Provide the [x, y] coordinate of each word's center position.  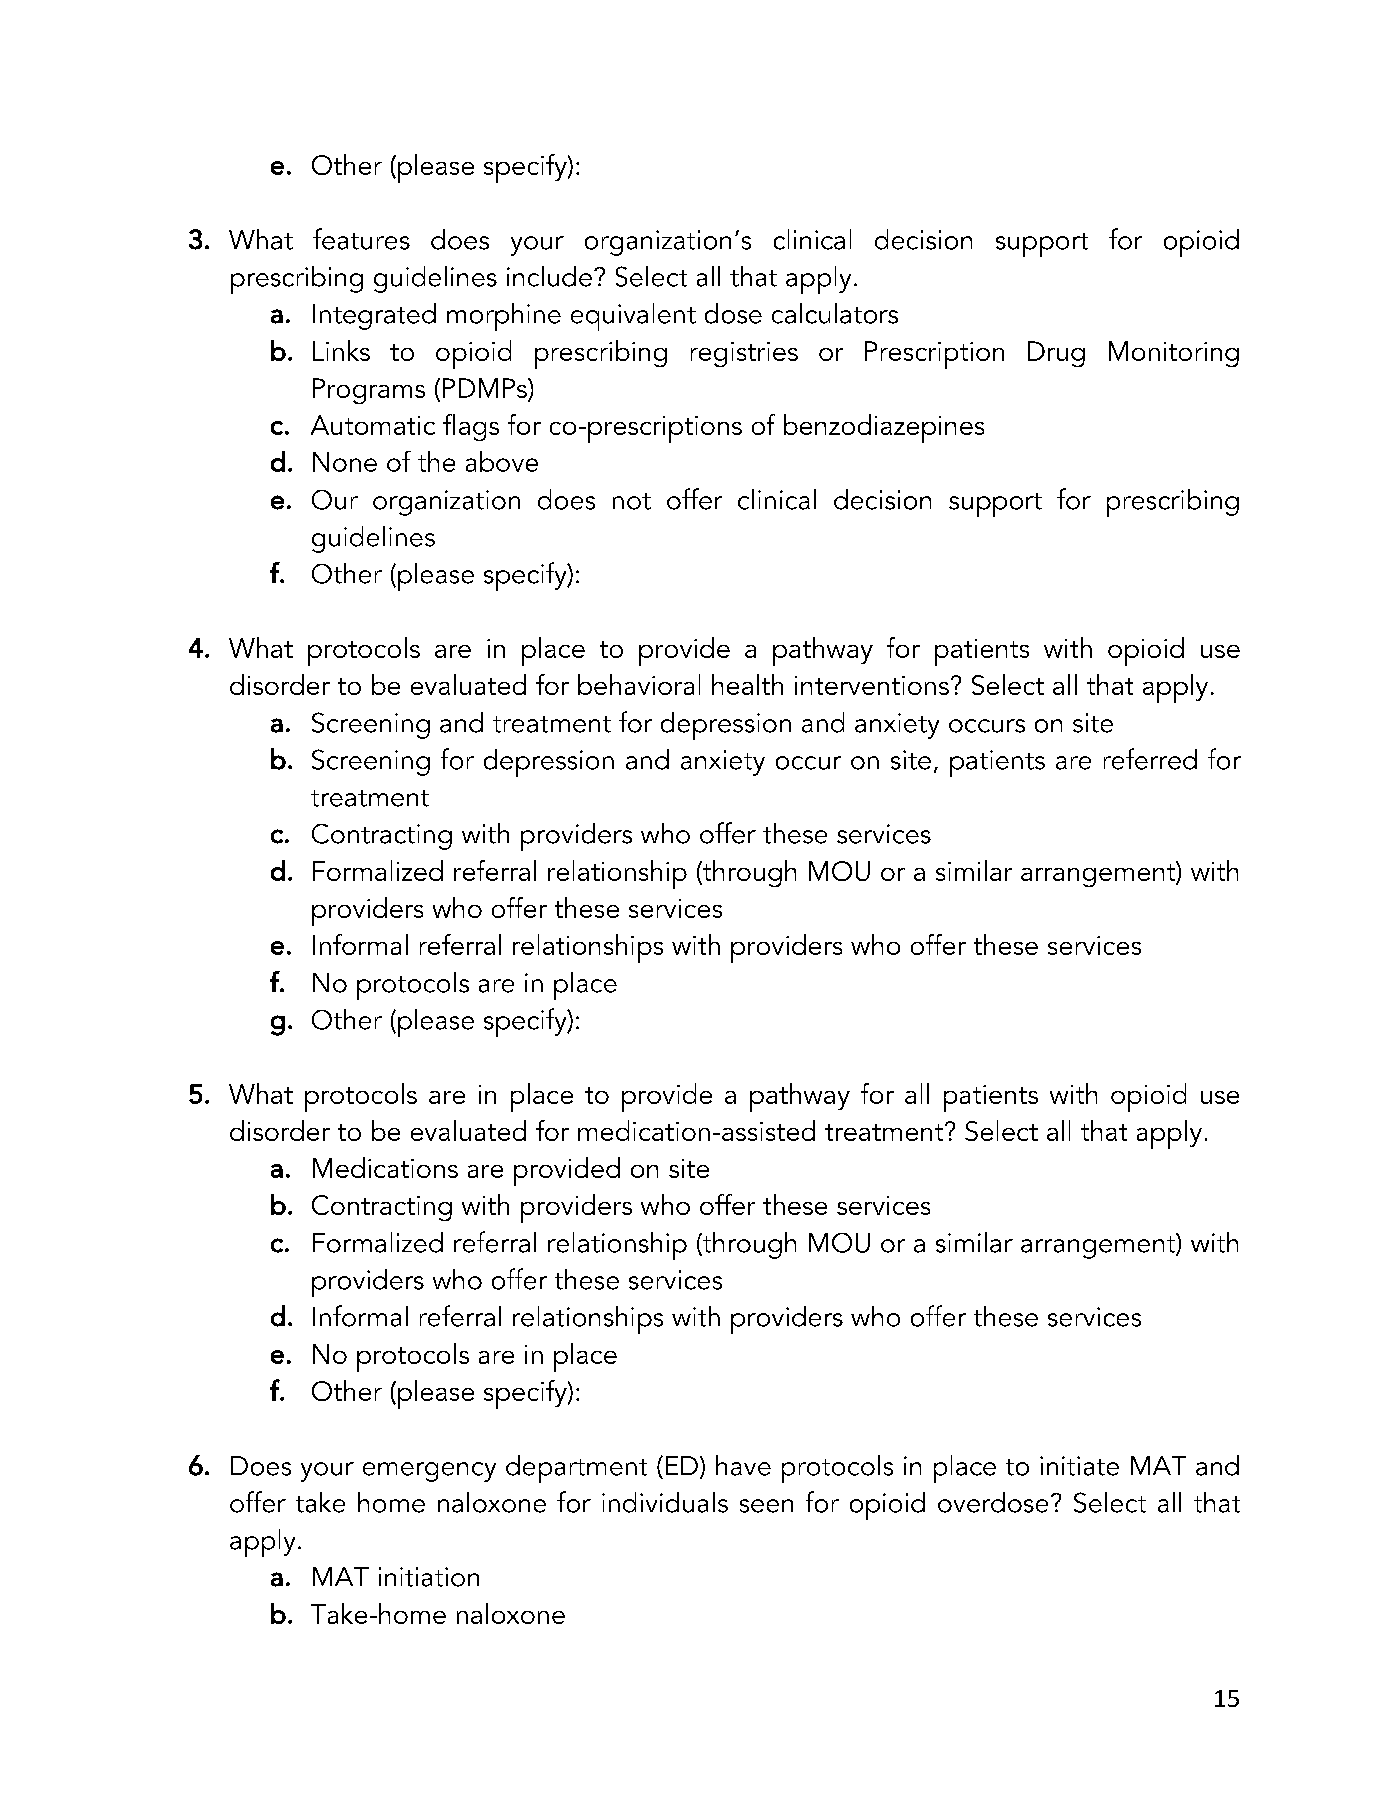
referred [1150, 759]
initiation [429, 1577]
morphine [504, 317]
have [743, 1465]
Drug [1056, 354]
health [747, 684]
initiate [1079, 1466]
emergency [429, 1472]
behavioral [639, 684]
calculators [835, 313]
